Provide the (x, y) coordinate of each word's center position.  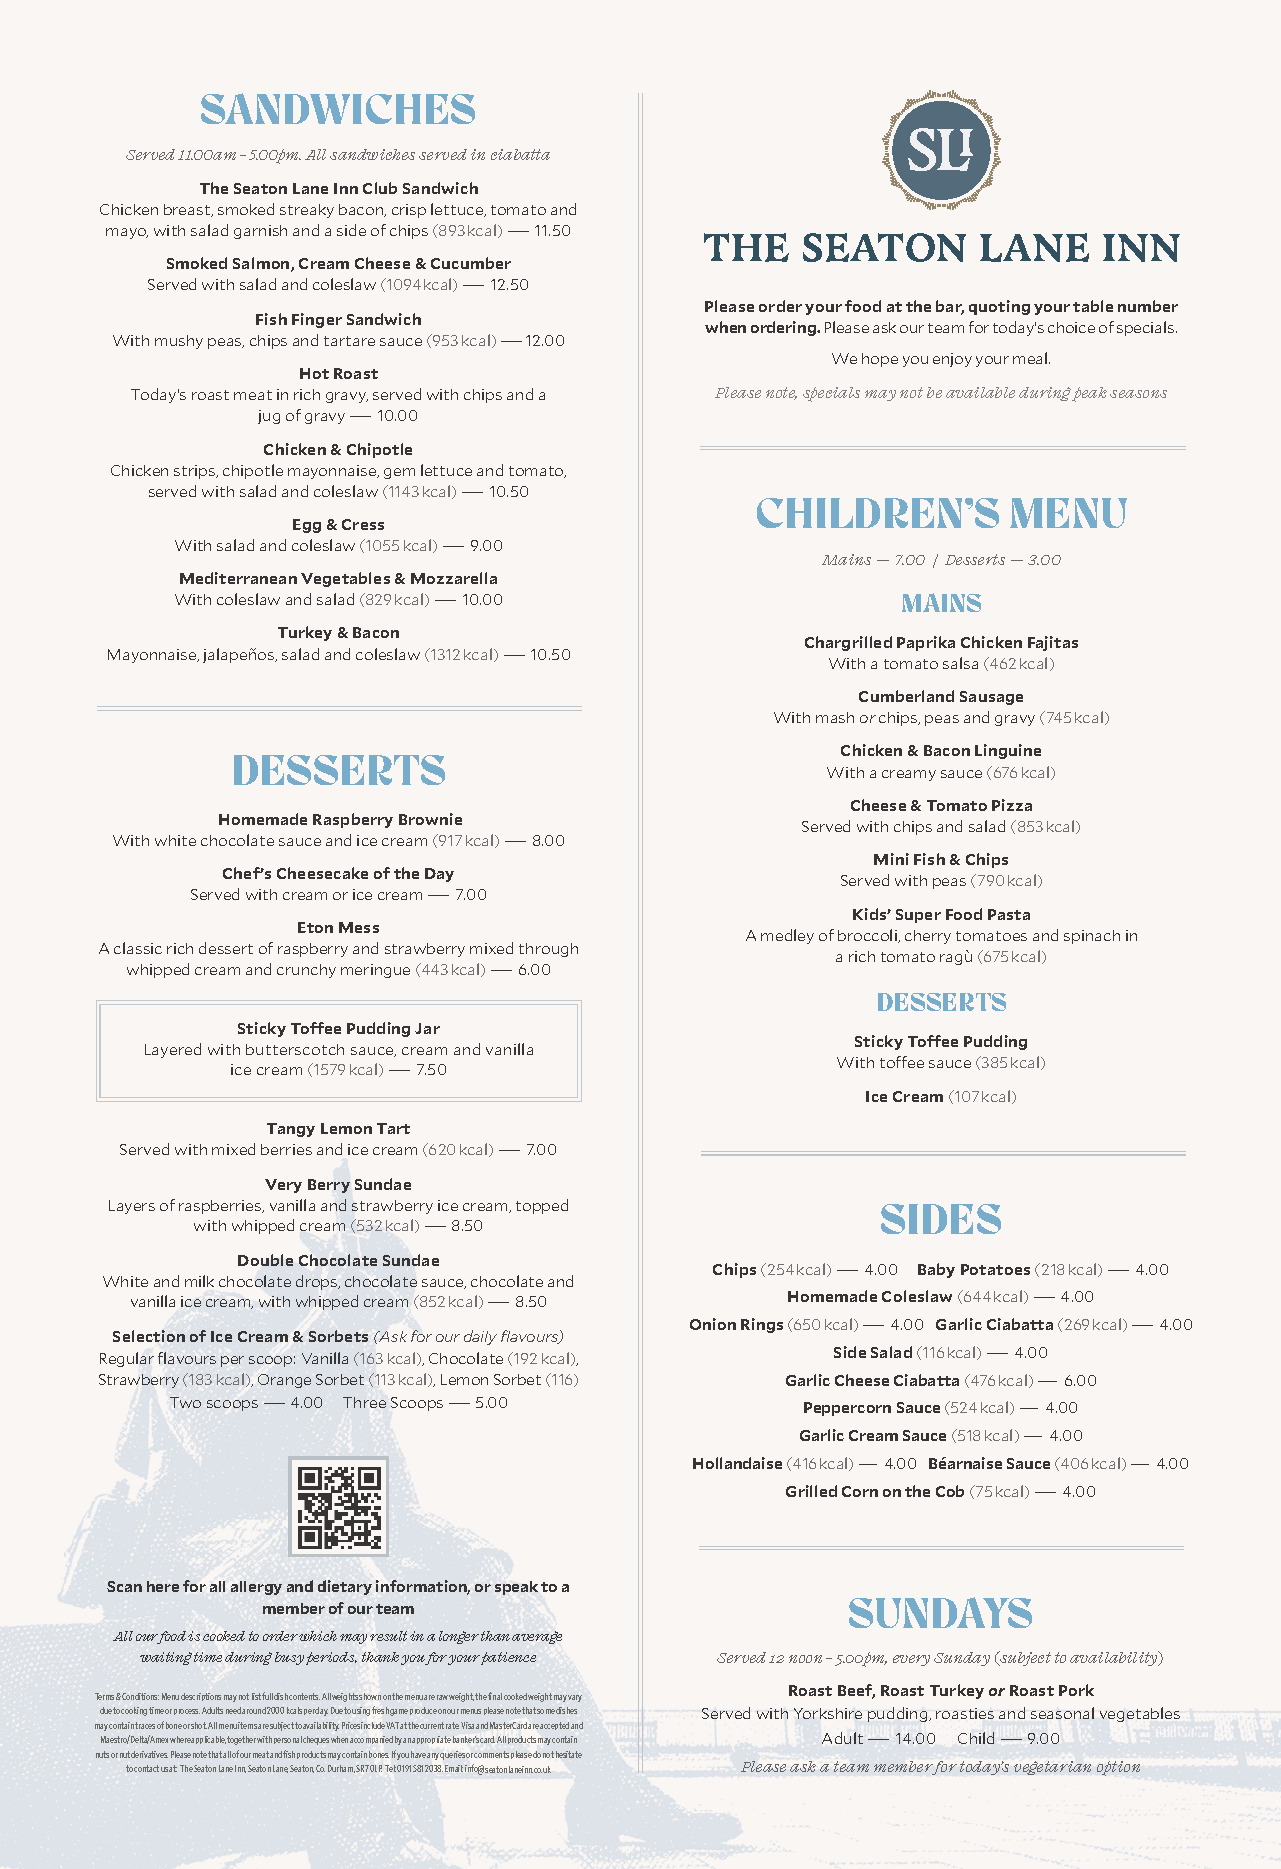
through (548, 950)
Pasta (1009, 914)
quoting (999, 307)
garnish (260, 232)
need (233, 1710)
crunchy (306, 971)
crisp (409, 211)
